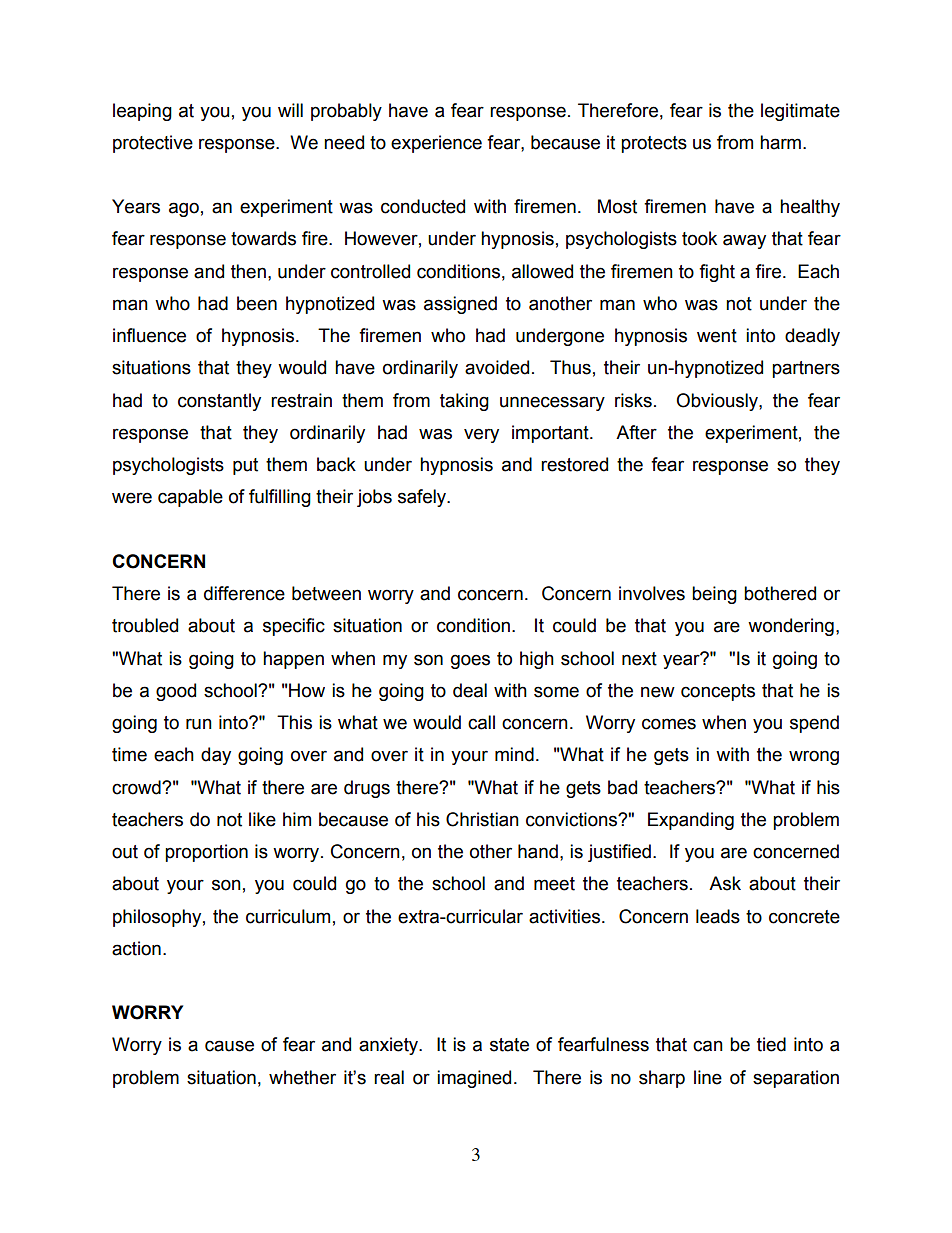 The width and height of the image is (952, 1233). I want to click on whether, so click(302, 1077).
